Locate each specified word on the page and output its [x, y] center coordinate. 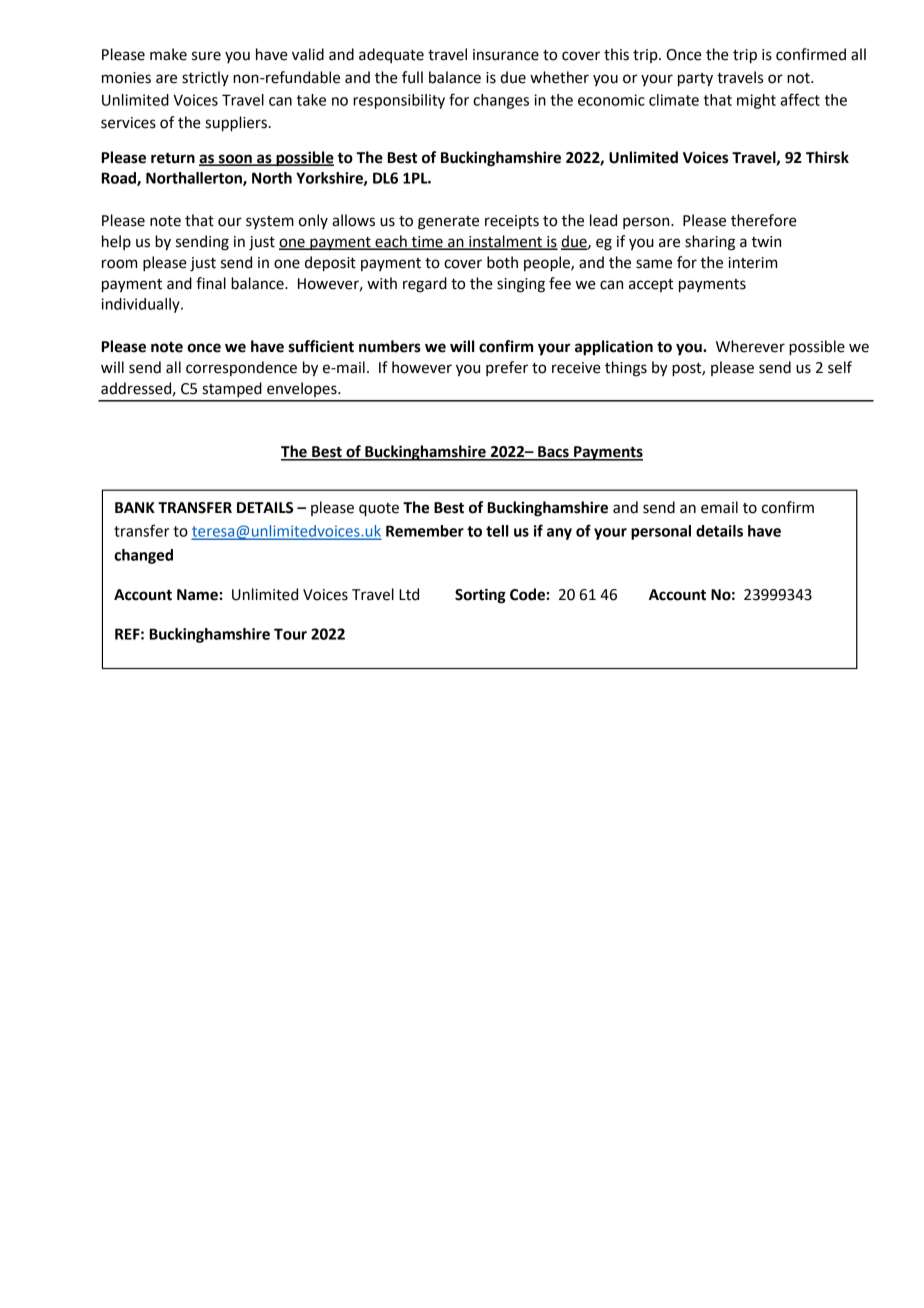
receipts [512, 222]
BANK [135, 507]
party [695, 80]
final [211, 283]
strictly [205, 78]
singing [521, 285]
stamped [232, 390]
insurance [506, 55]
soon [235, 159]
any [559, 534]
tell [497, 531]
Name [197, 595]
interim [753, 263]
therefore [764, 220]
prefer [507, 368]
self [840, 367]
